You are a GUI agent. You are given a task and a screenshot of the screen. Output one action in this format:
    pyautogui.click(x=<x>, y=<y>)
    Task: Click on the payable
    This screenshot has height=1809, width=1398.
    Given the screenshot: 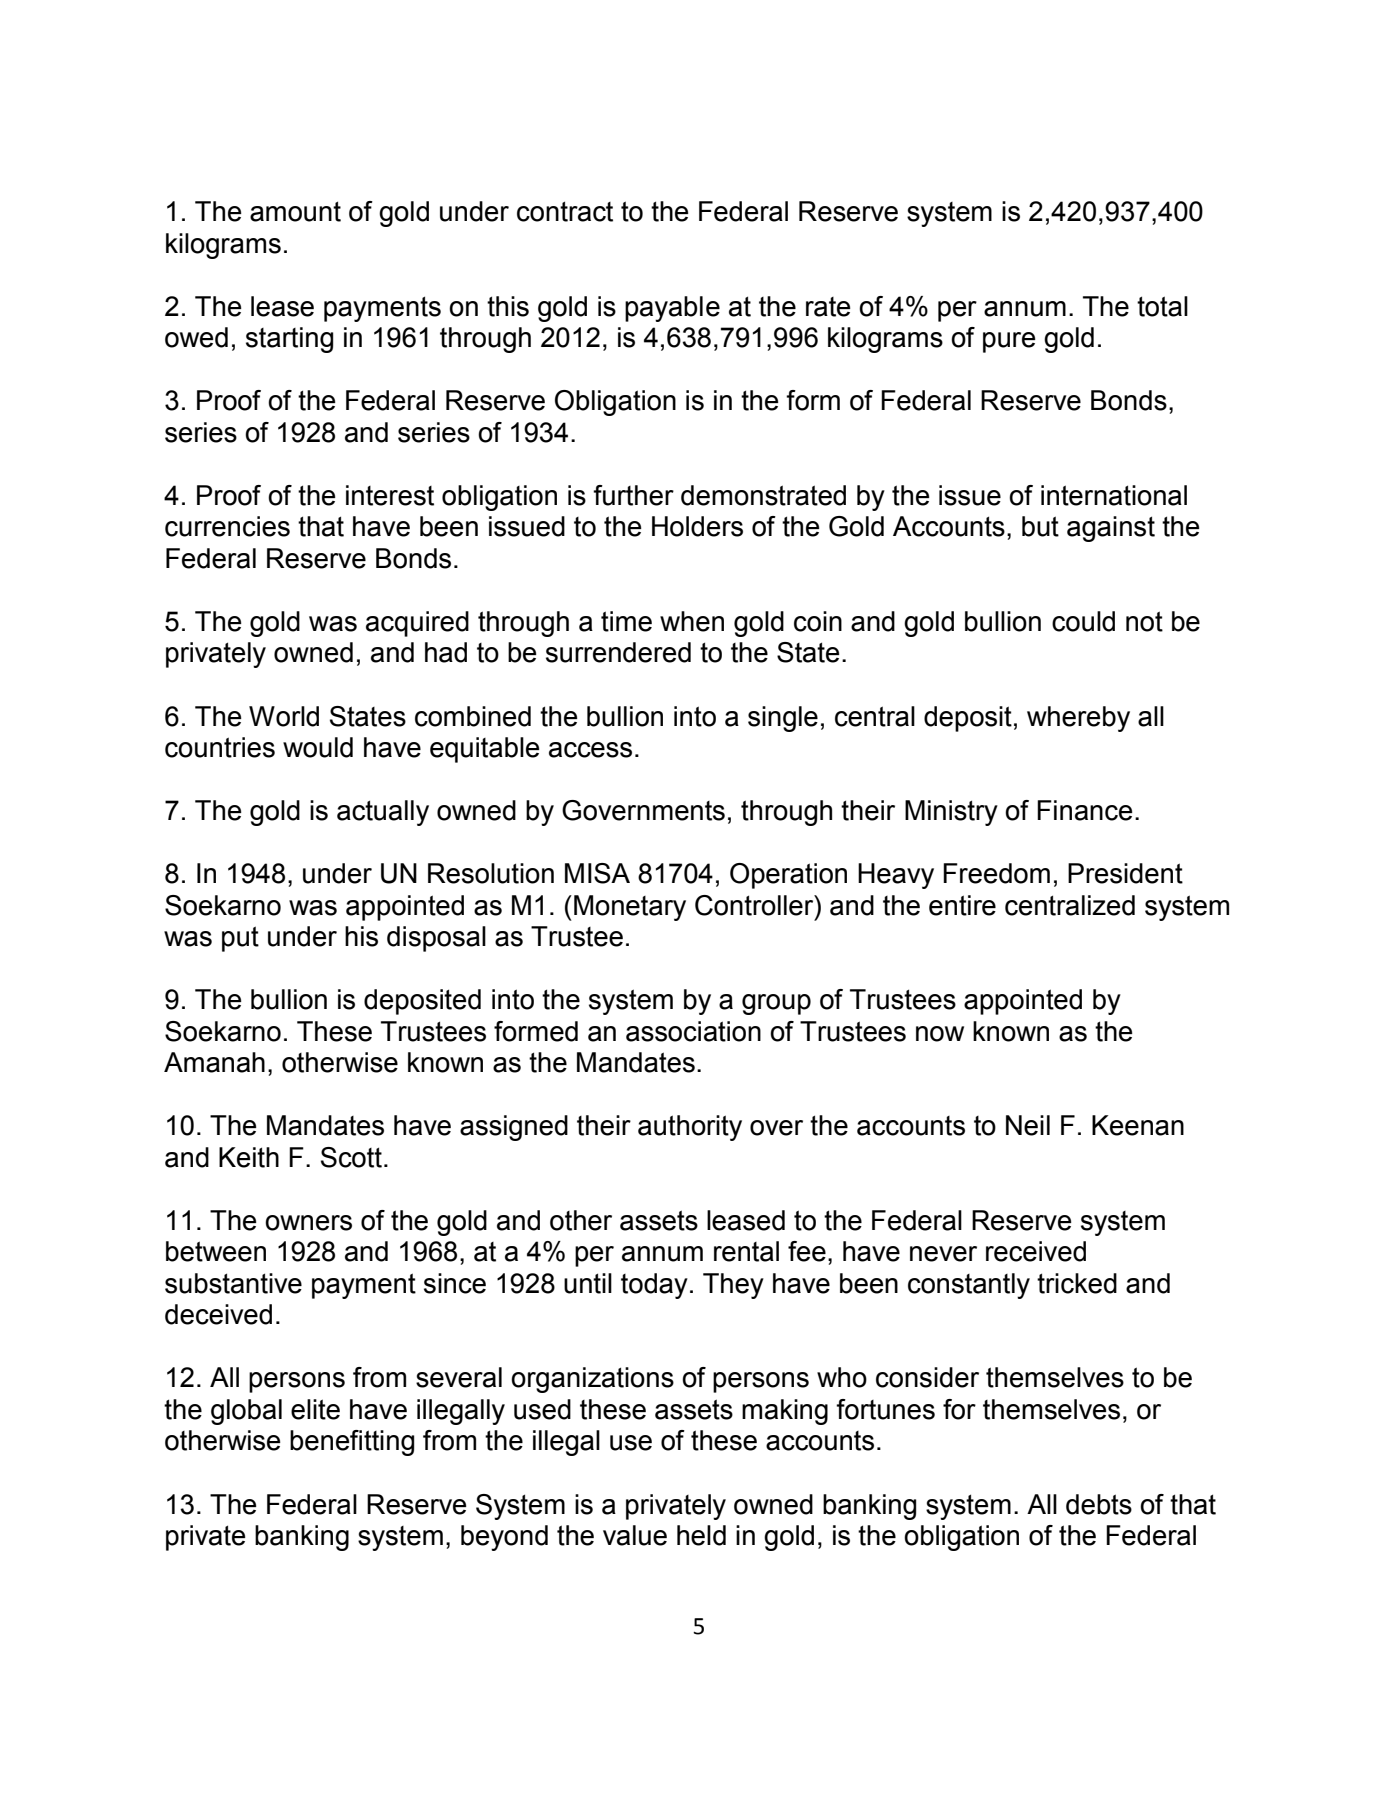 What is the action you would take?
    pyautogui.click(x=672, y=309)
